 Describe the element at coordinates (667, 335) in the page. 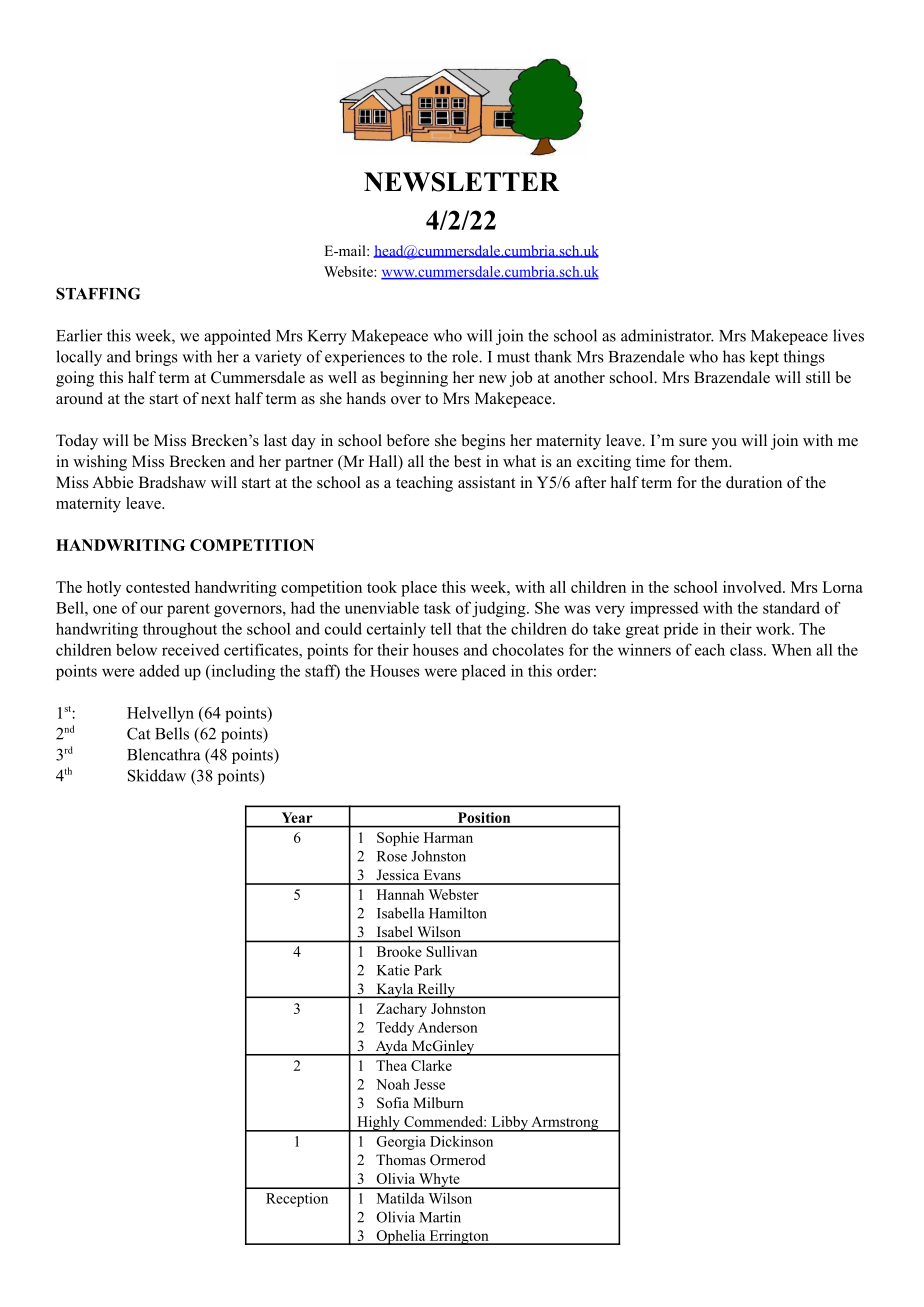

I see `administrator` at that location.
